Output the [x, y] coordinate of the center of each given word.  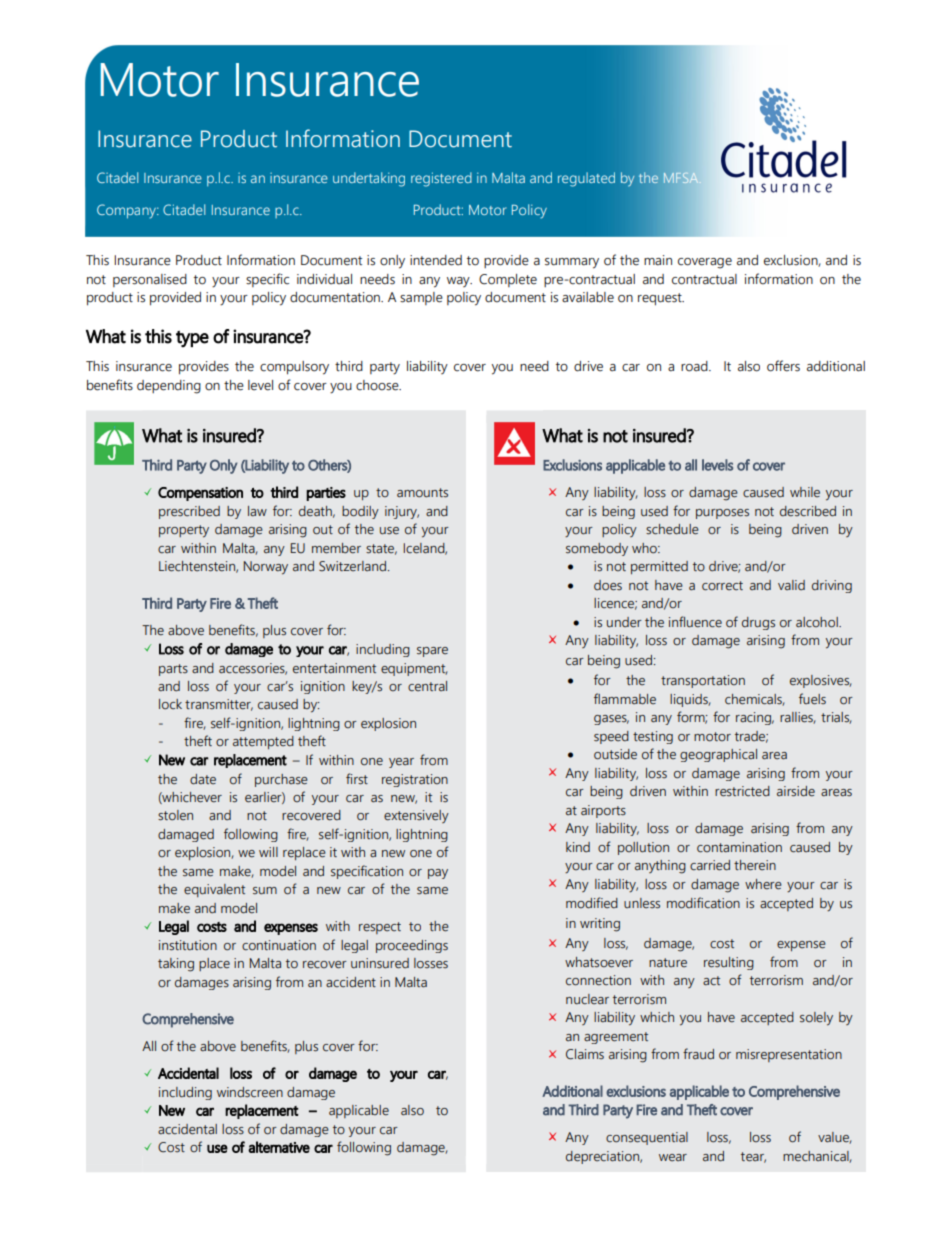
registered [441, 179]
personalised [150, 280]
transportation [703, 681]
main [658, 260]
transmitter [219, 705]
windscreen [250, 1092]
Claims [585, 1054]
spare [432, 652]
